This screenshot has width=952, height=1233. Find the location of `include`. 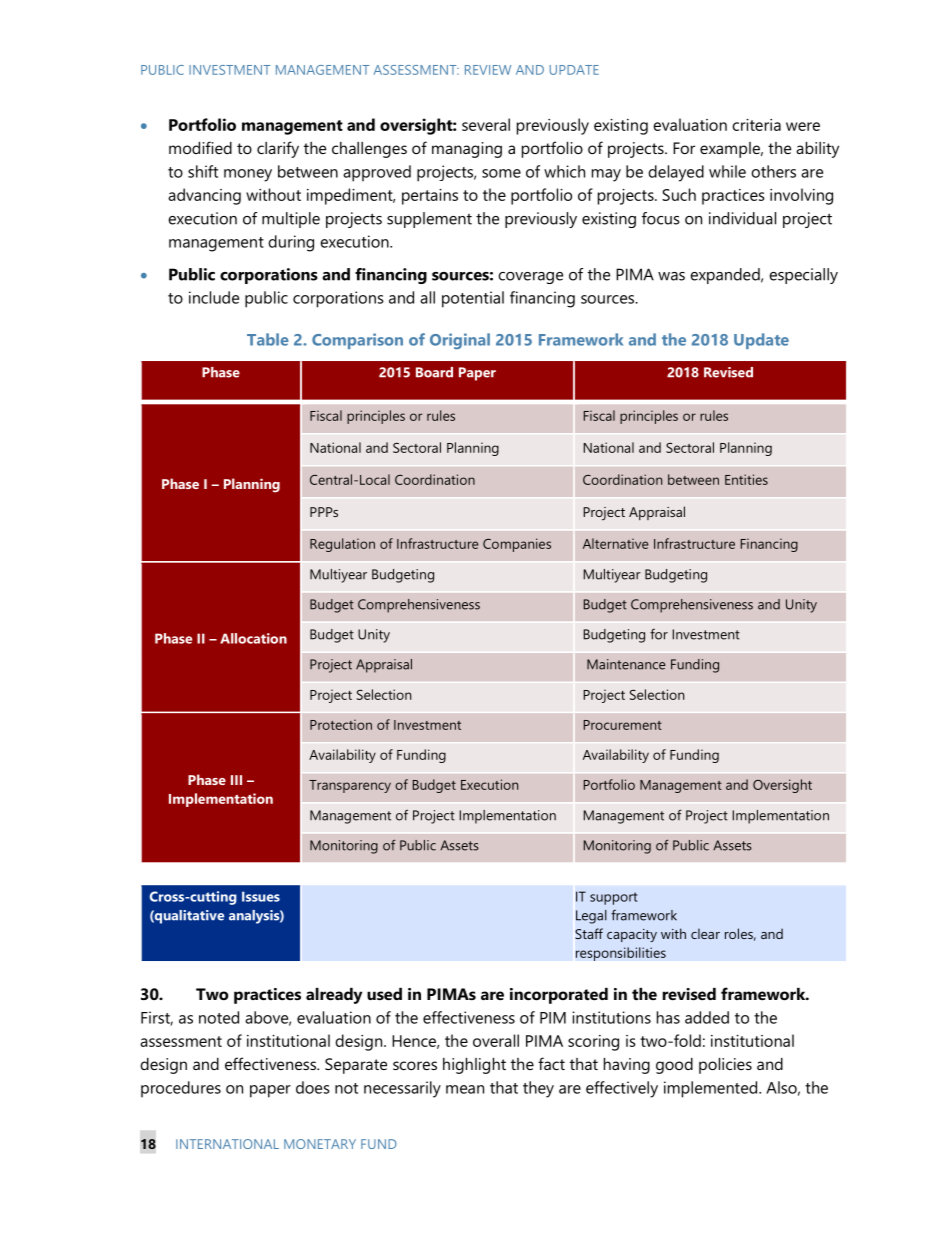

include is located at coordinates (214, 297).
